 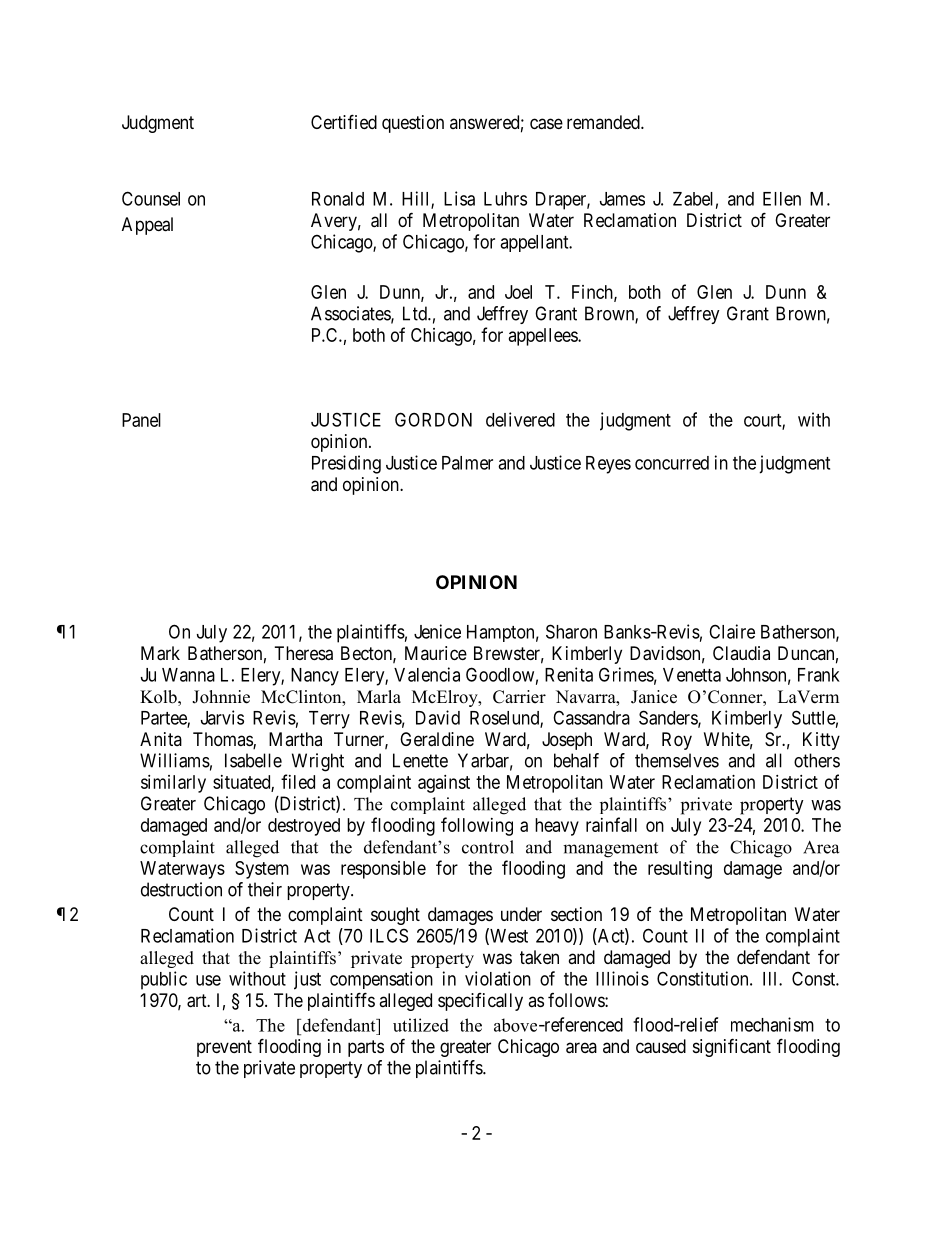 What do you see at coordinates (672, 463) in the screenshot?
I see `concurred` at bounding box center [672, 463].
